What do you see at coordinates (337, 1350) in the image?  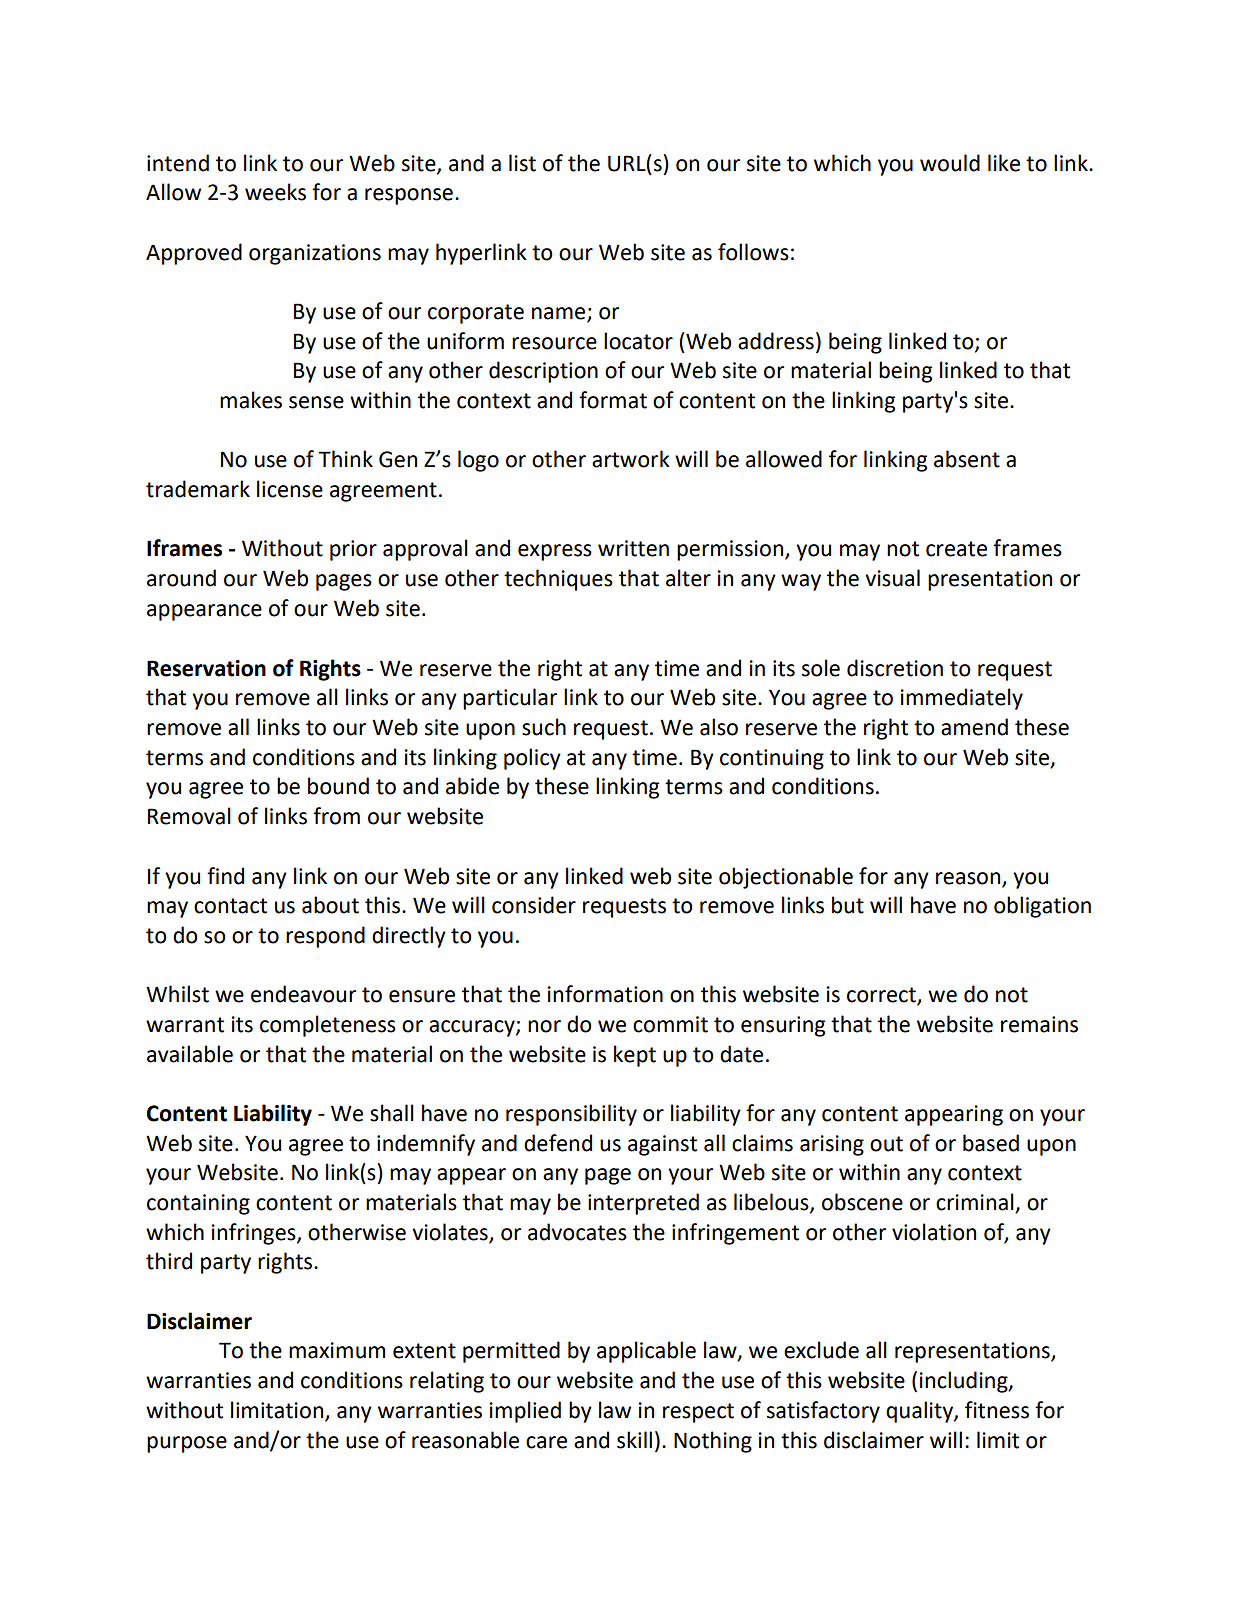 I see `maximum` at bounding box center [337, 1350].
